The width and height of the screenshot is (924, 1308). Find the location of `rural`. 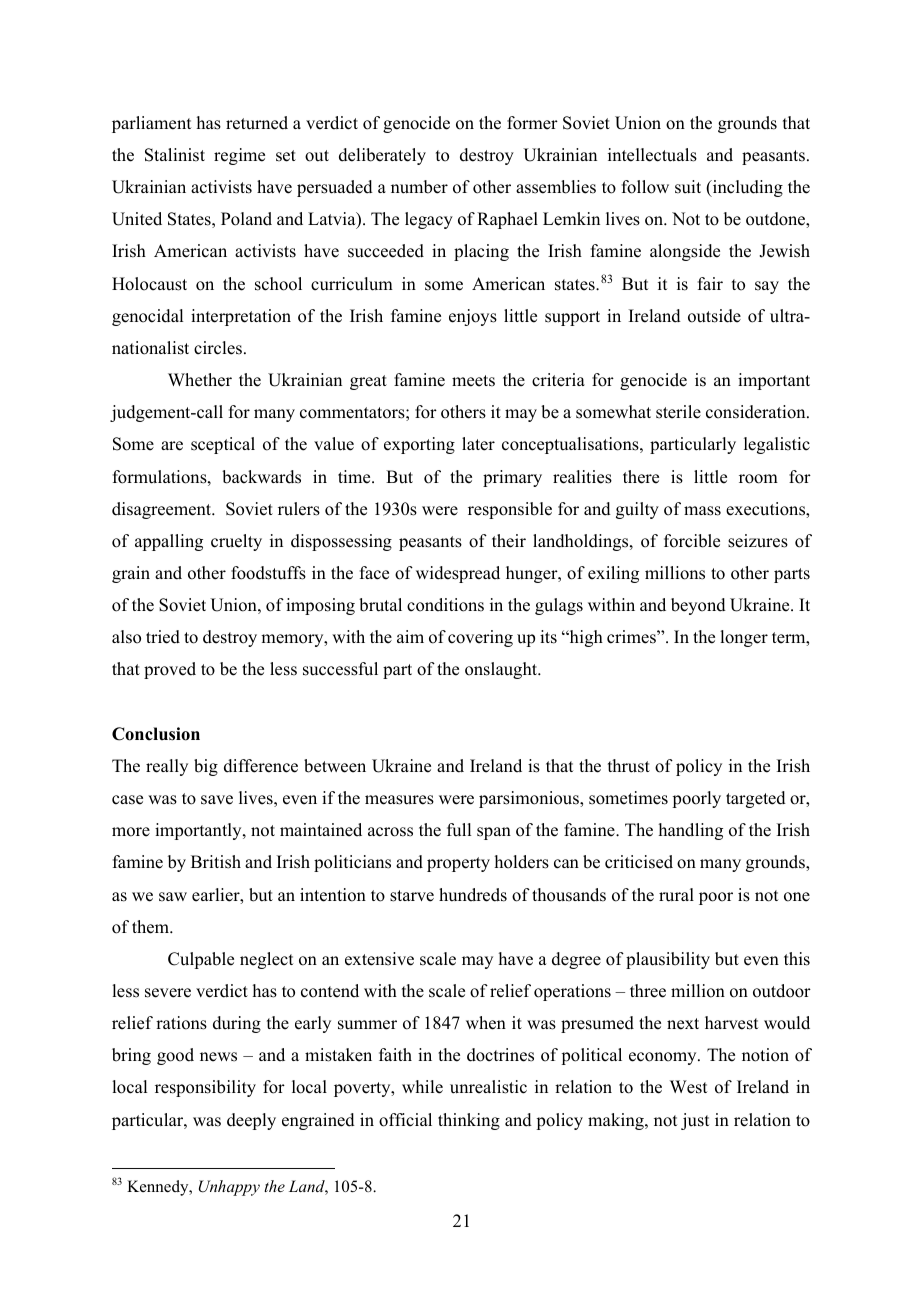

rural is located at coordinates (676, 895).
